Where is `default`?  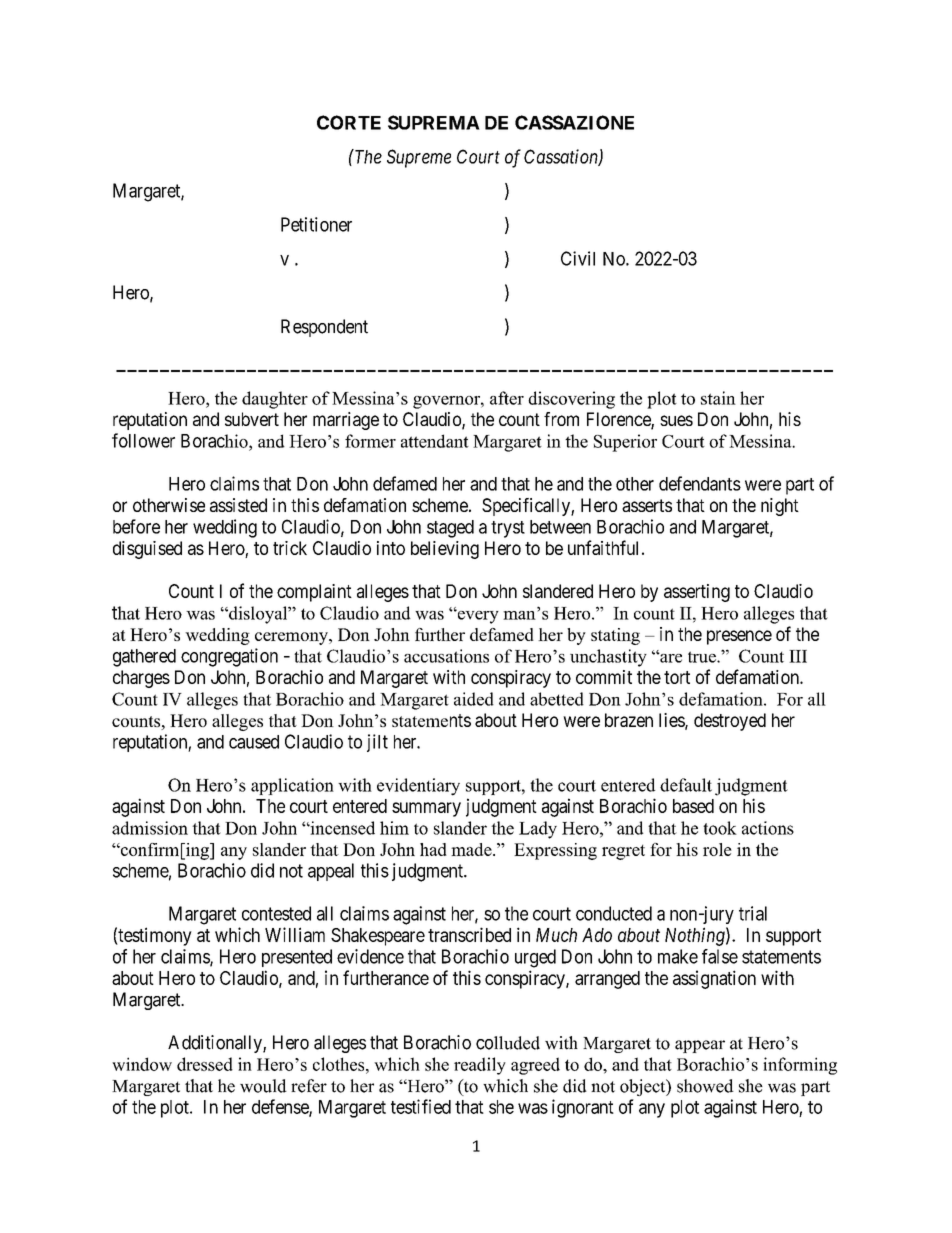
default is located at coordinates (686, 785).
